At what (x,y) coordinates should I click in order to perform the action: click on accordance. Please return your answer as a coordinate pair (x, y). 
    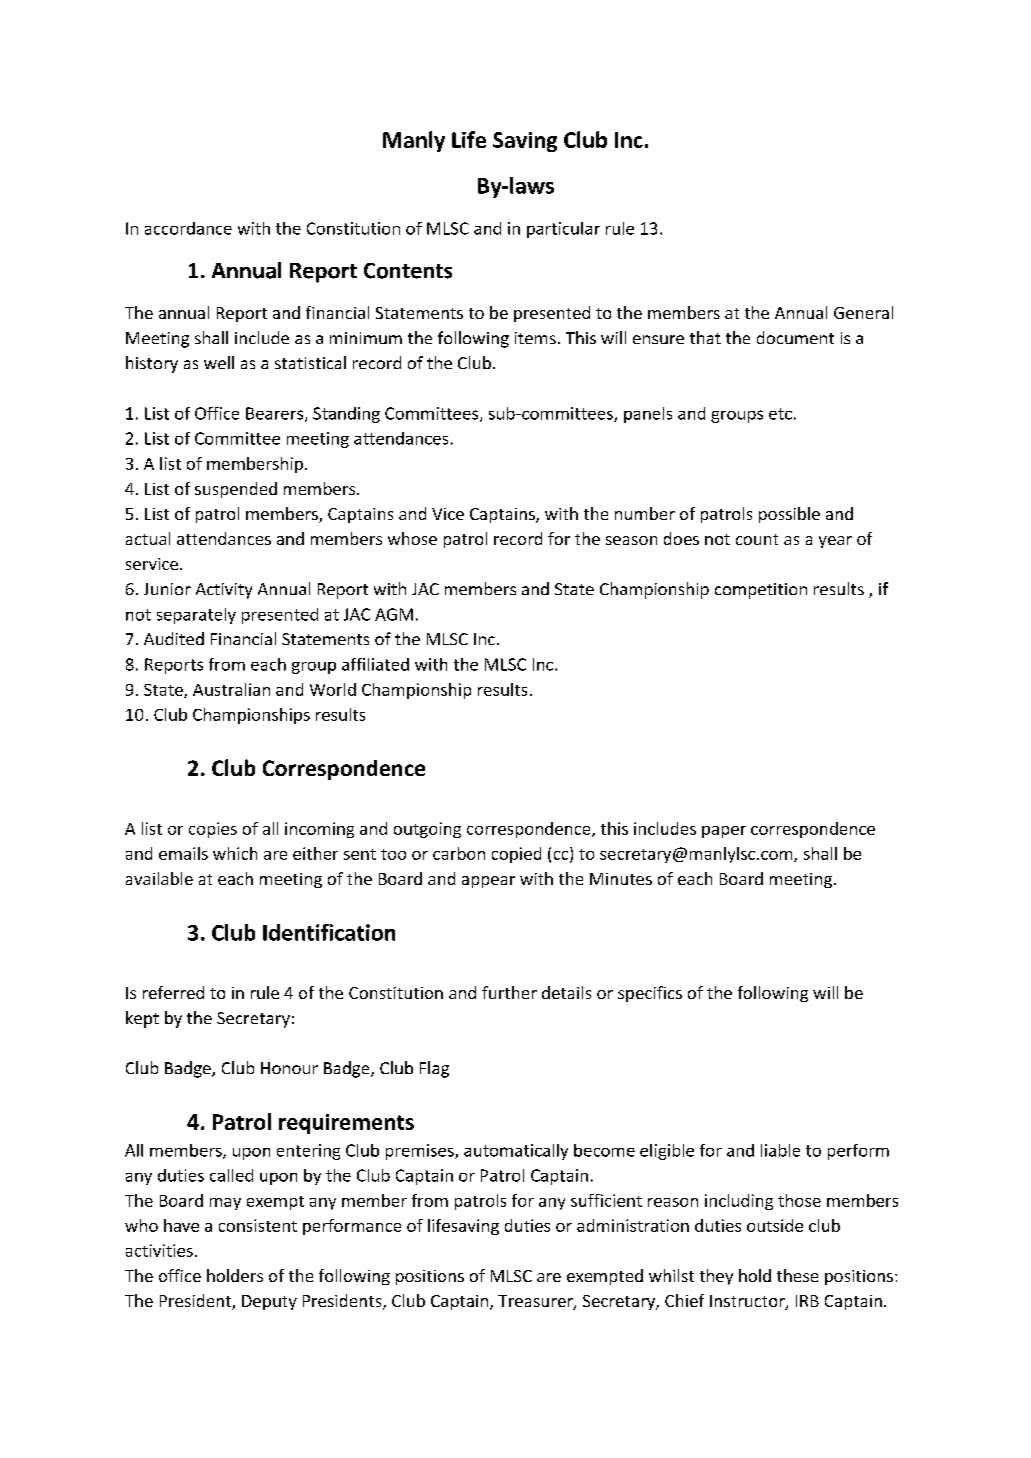
    Looking at the image, I should click on (188, 228).
